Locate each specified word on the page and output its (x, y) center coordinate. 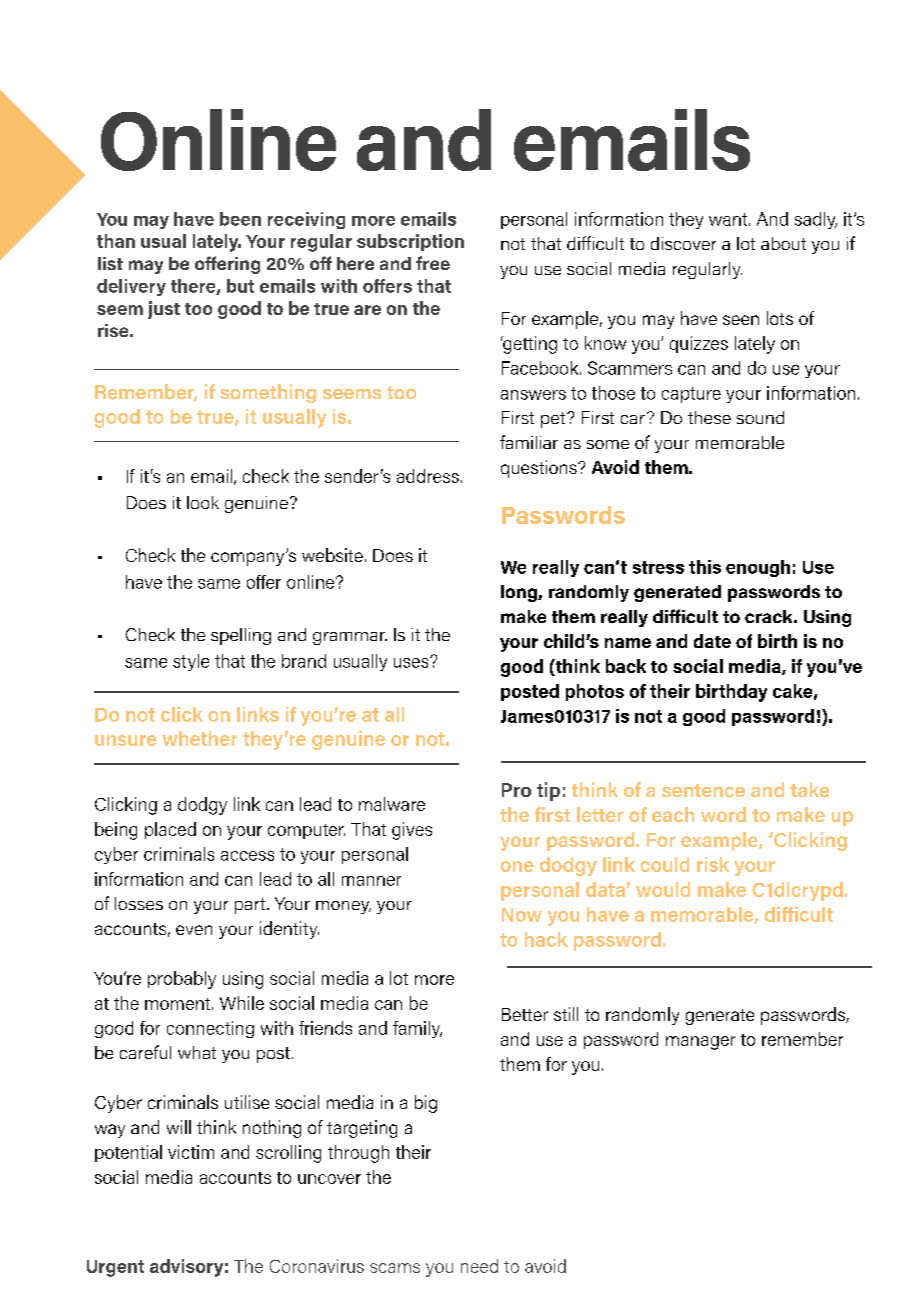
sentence (703, 791)
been (240, 219)
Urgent (115, 1268)
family (417, 1029)
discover (683, 243)
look (203, 502)
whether (199, 738)
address (428, 476)
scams (395, 1268)
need (479, 1266)
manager (700, 1043)
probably (182, 980)
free (433, 263)
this (705, 567)
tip (548, 791)
